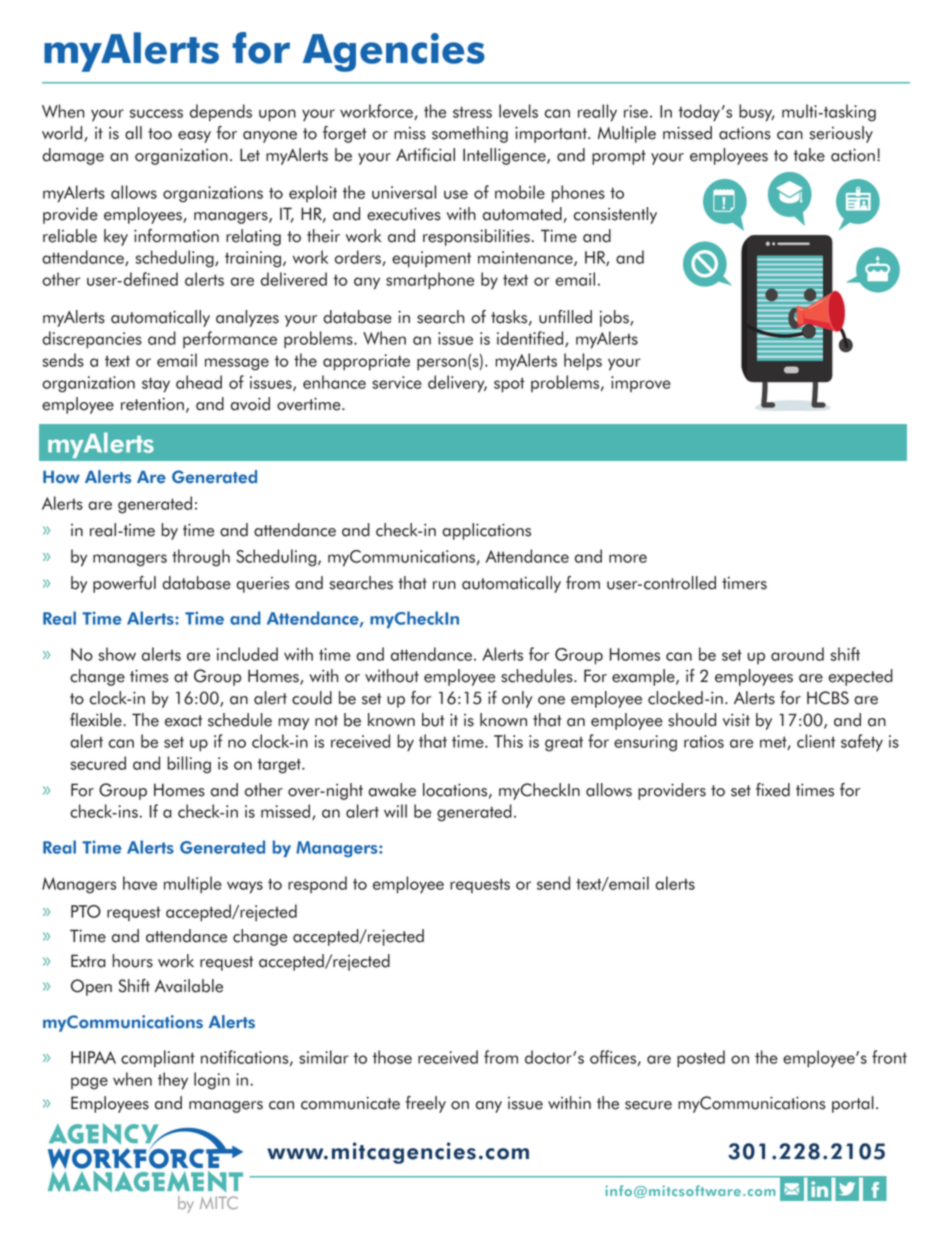 The image size is (952, 1233). What do you see at coordinates (641, 384) in the screenshot?
I see `improve` at bounding box center [641, 384].
